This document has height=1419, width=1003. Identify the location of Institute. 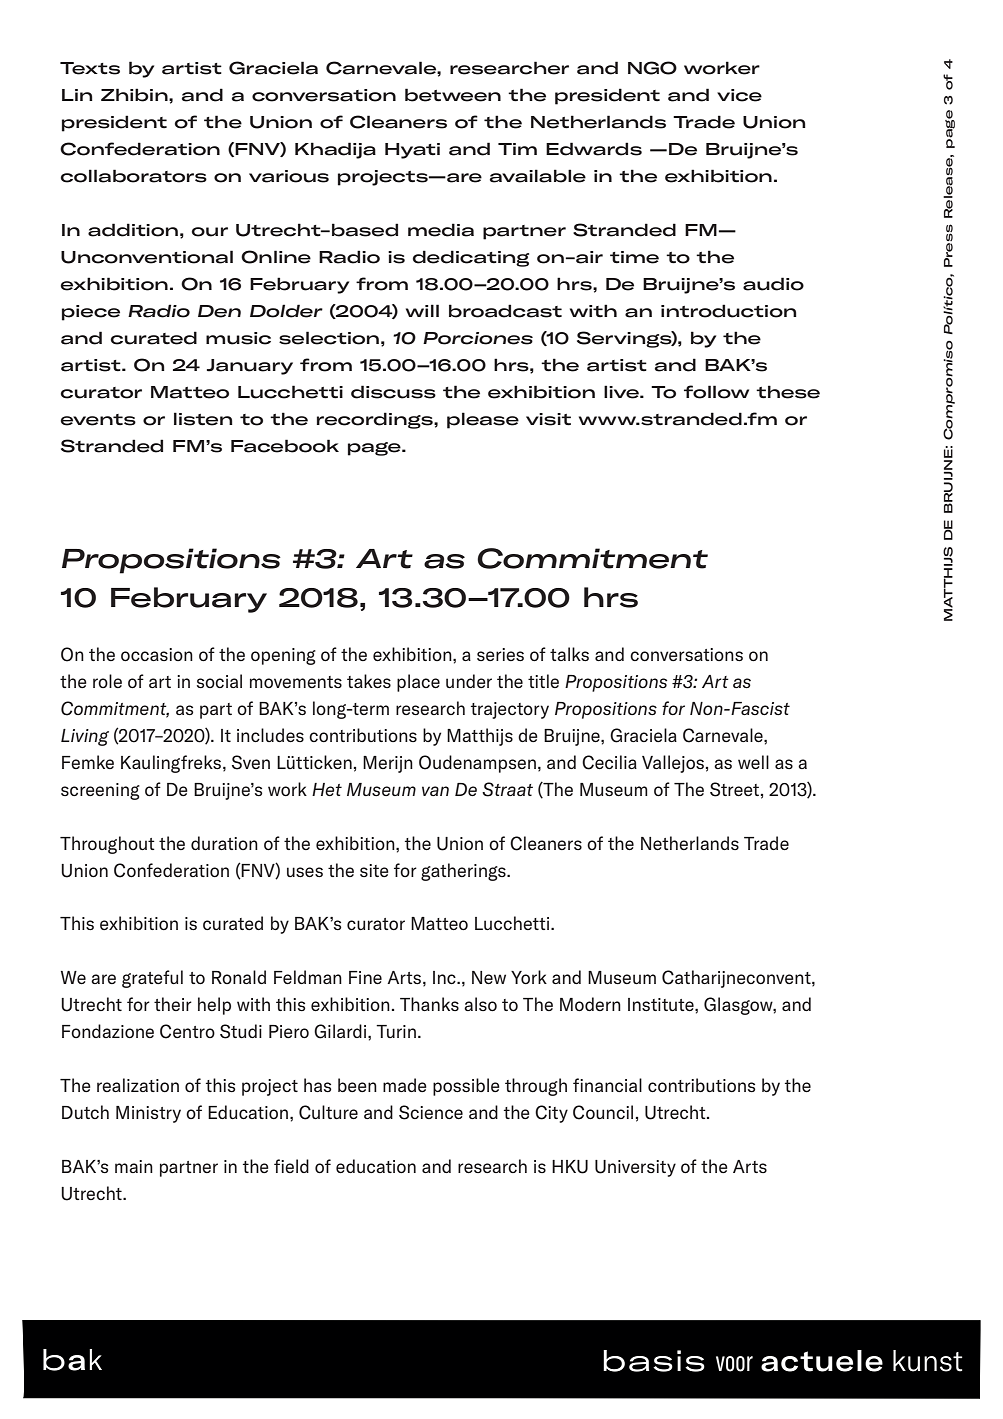
(662, 1005).
